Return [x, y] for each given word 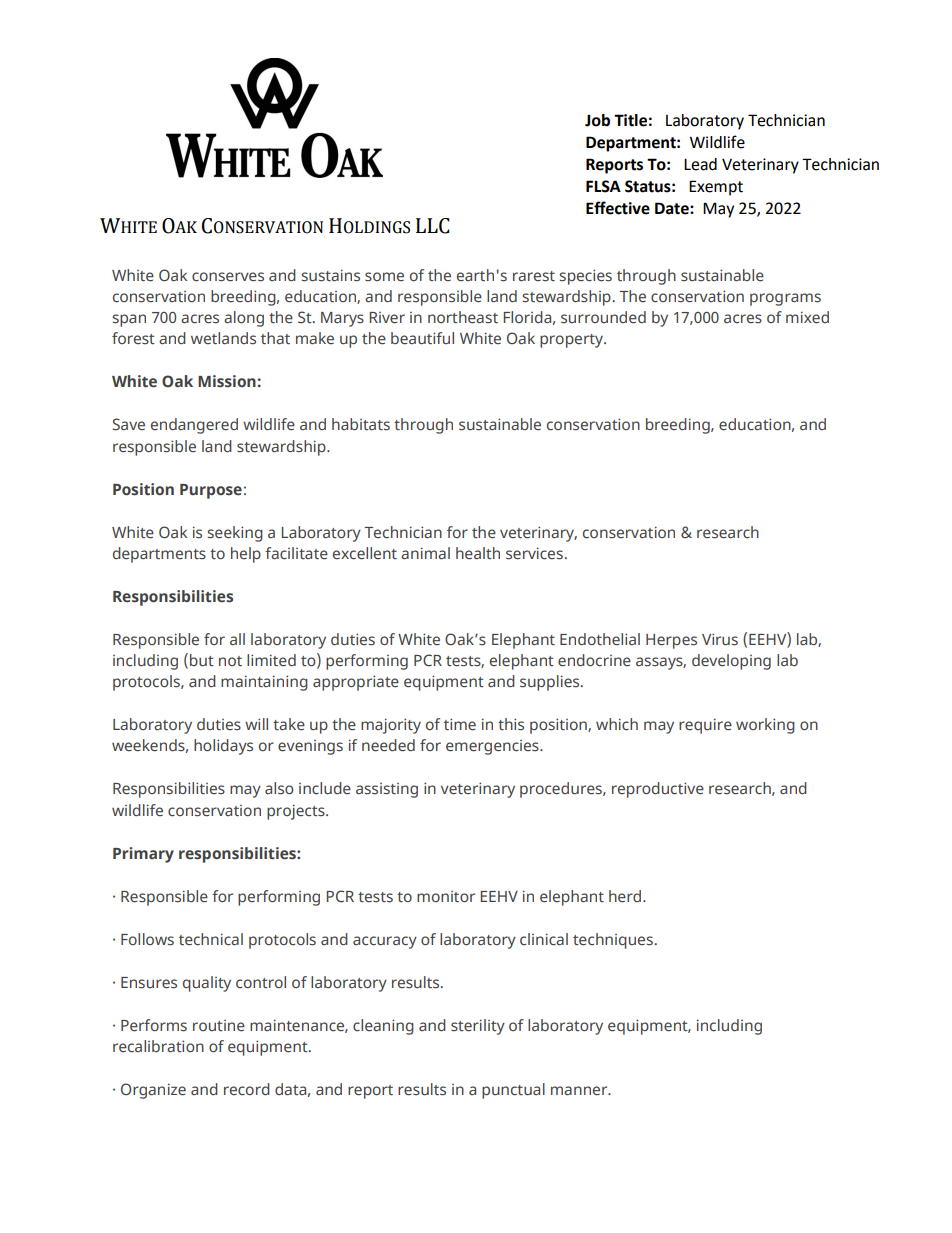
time [460, 724]
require [705, 726]
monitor [446, 896]
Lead [700, 164]
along [244, 319]
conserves [228, 277]
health [478, 553]
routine [219, 1026]
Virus [720, 639]
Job [597, 120]
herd [626, 896]
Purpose [211, 491]
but [202, 660]
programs [785, 299]
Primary [143, 855]
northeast [463, 317]
